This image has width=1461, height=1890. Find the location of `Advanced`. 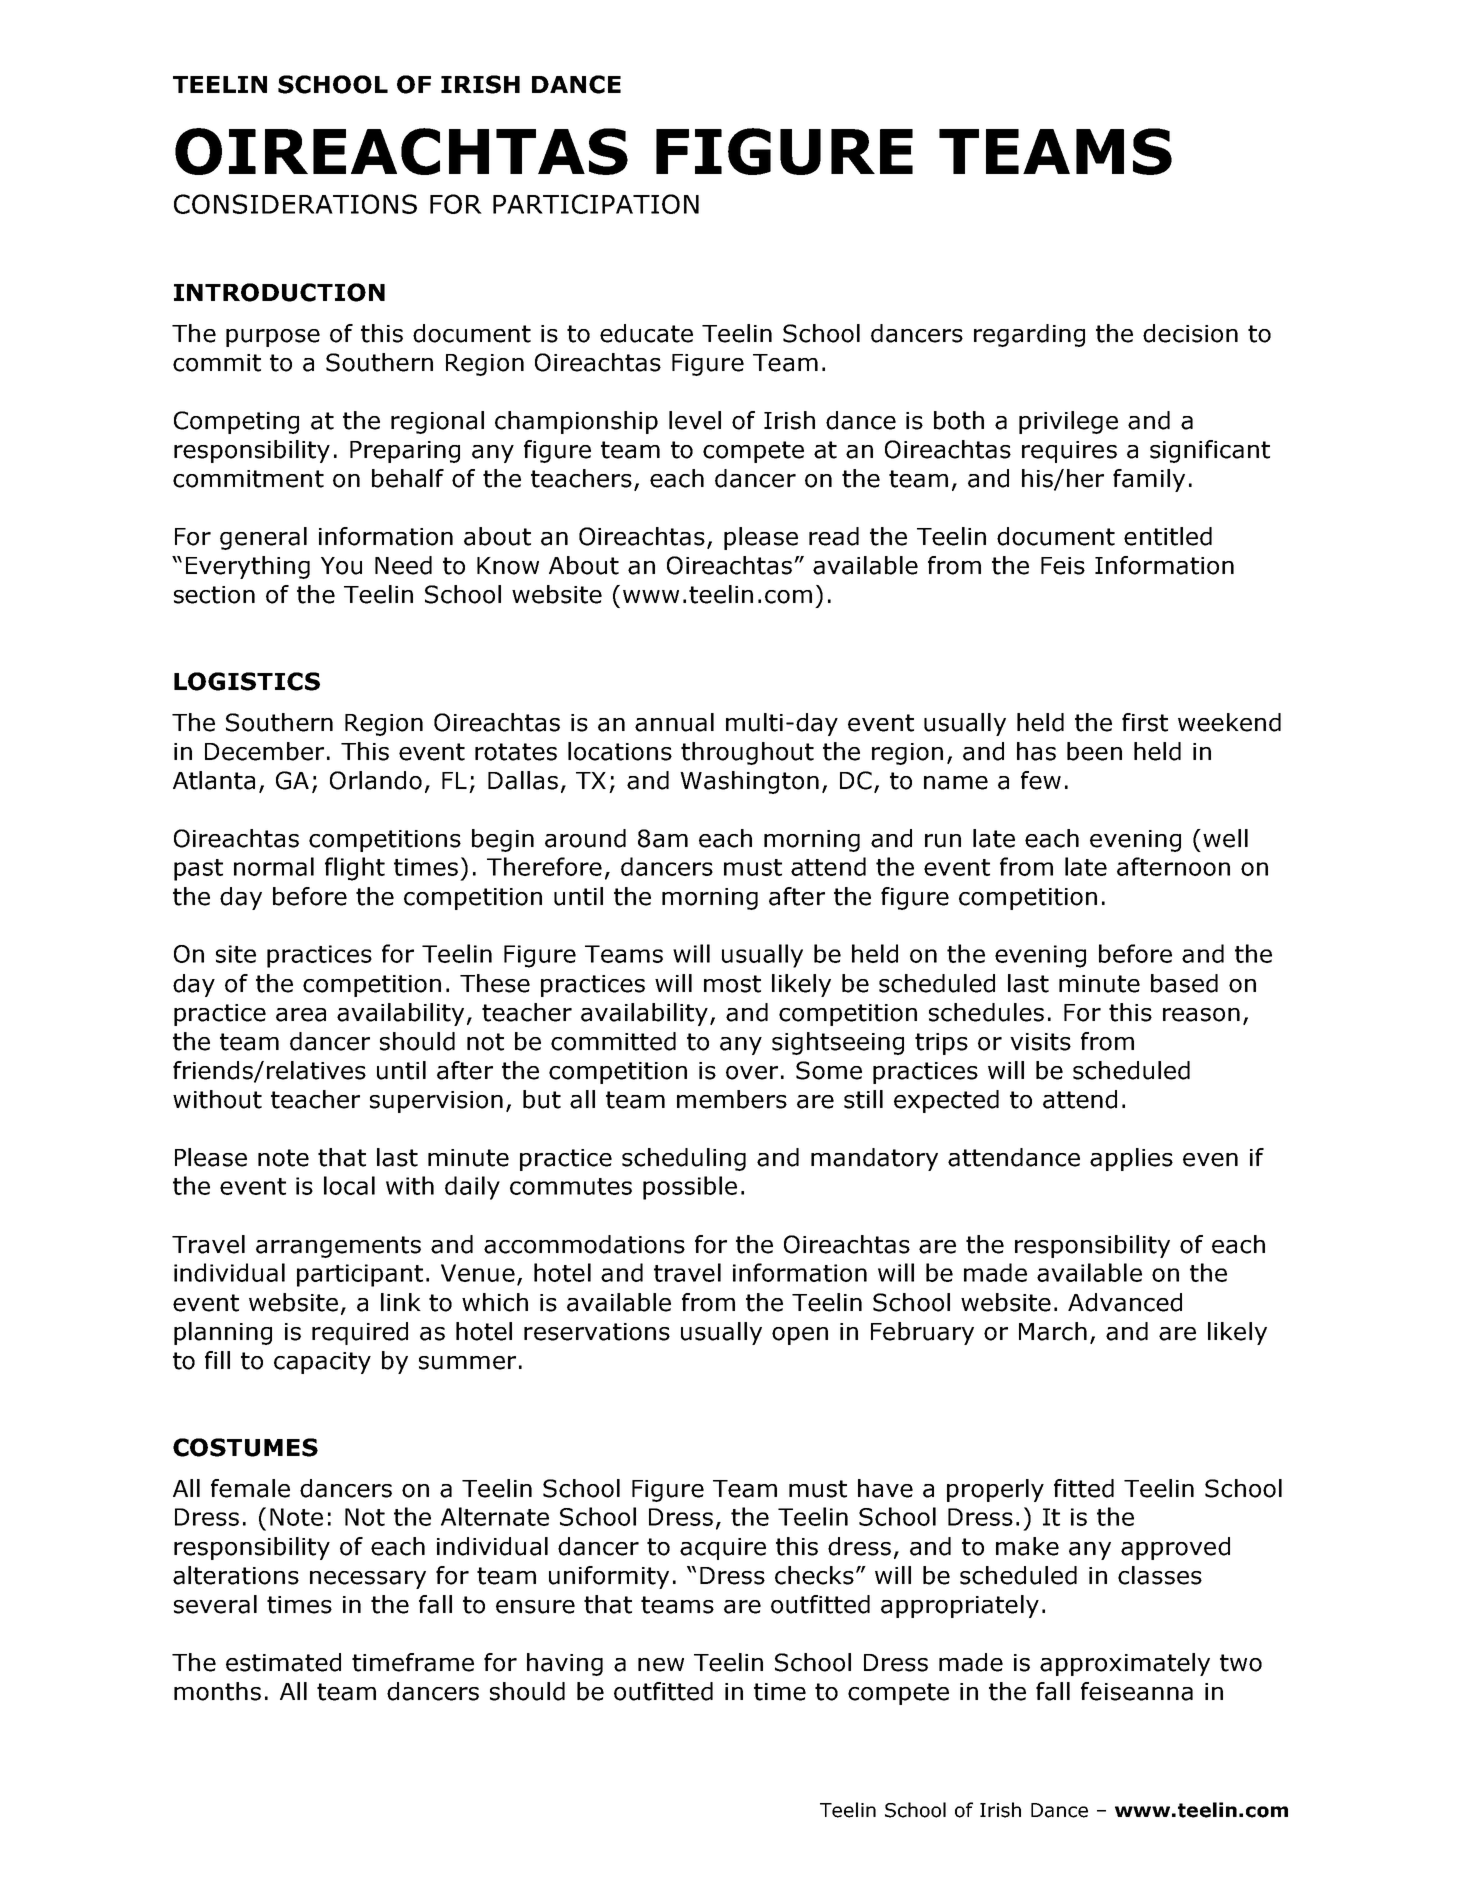

Advanced is located at coordinates (1125, 1302).
